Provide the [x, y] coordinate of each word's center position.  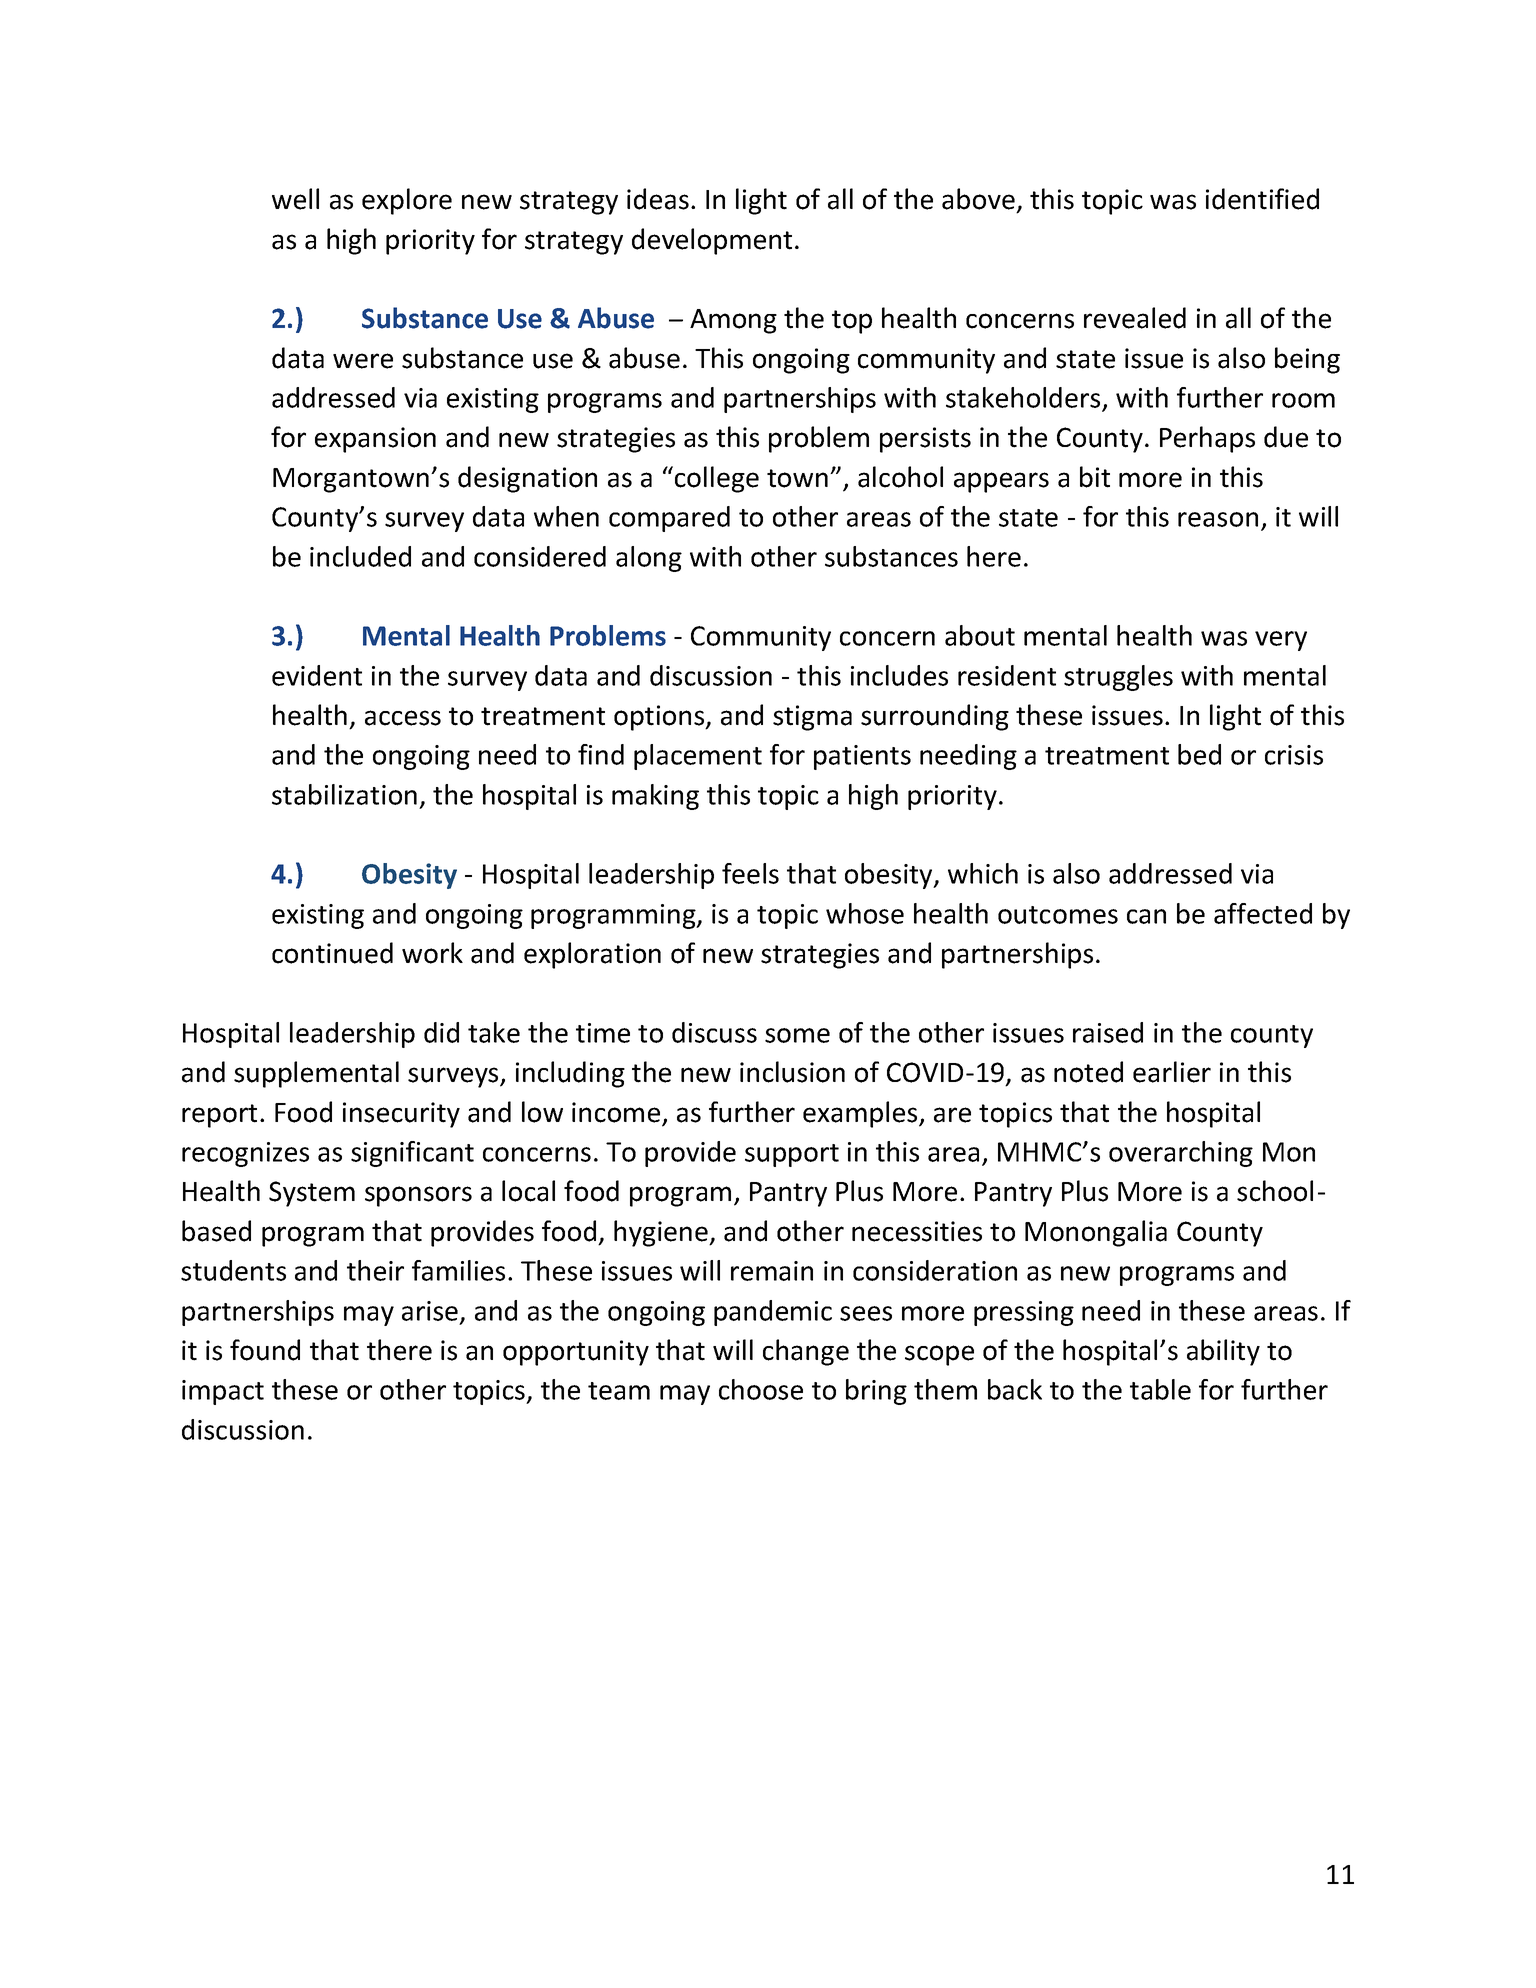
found [265, 1350]
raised [1108, 1032]
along [649, 559]
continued [332, 953]
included [360, 556]
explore [407, 201]
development [712, 241]
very [1281, 641]
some [797, 1035]
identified [1262, 199]
